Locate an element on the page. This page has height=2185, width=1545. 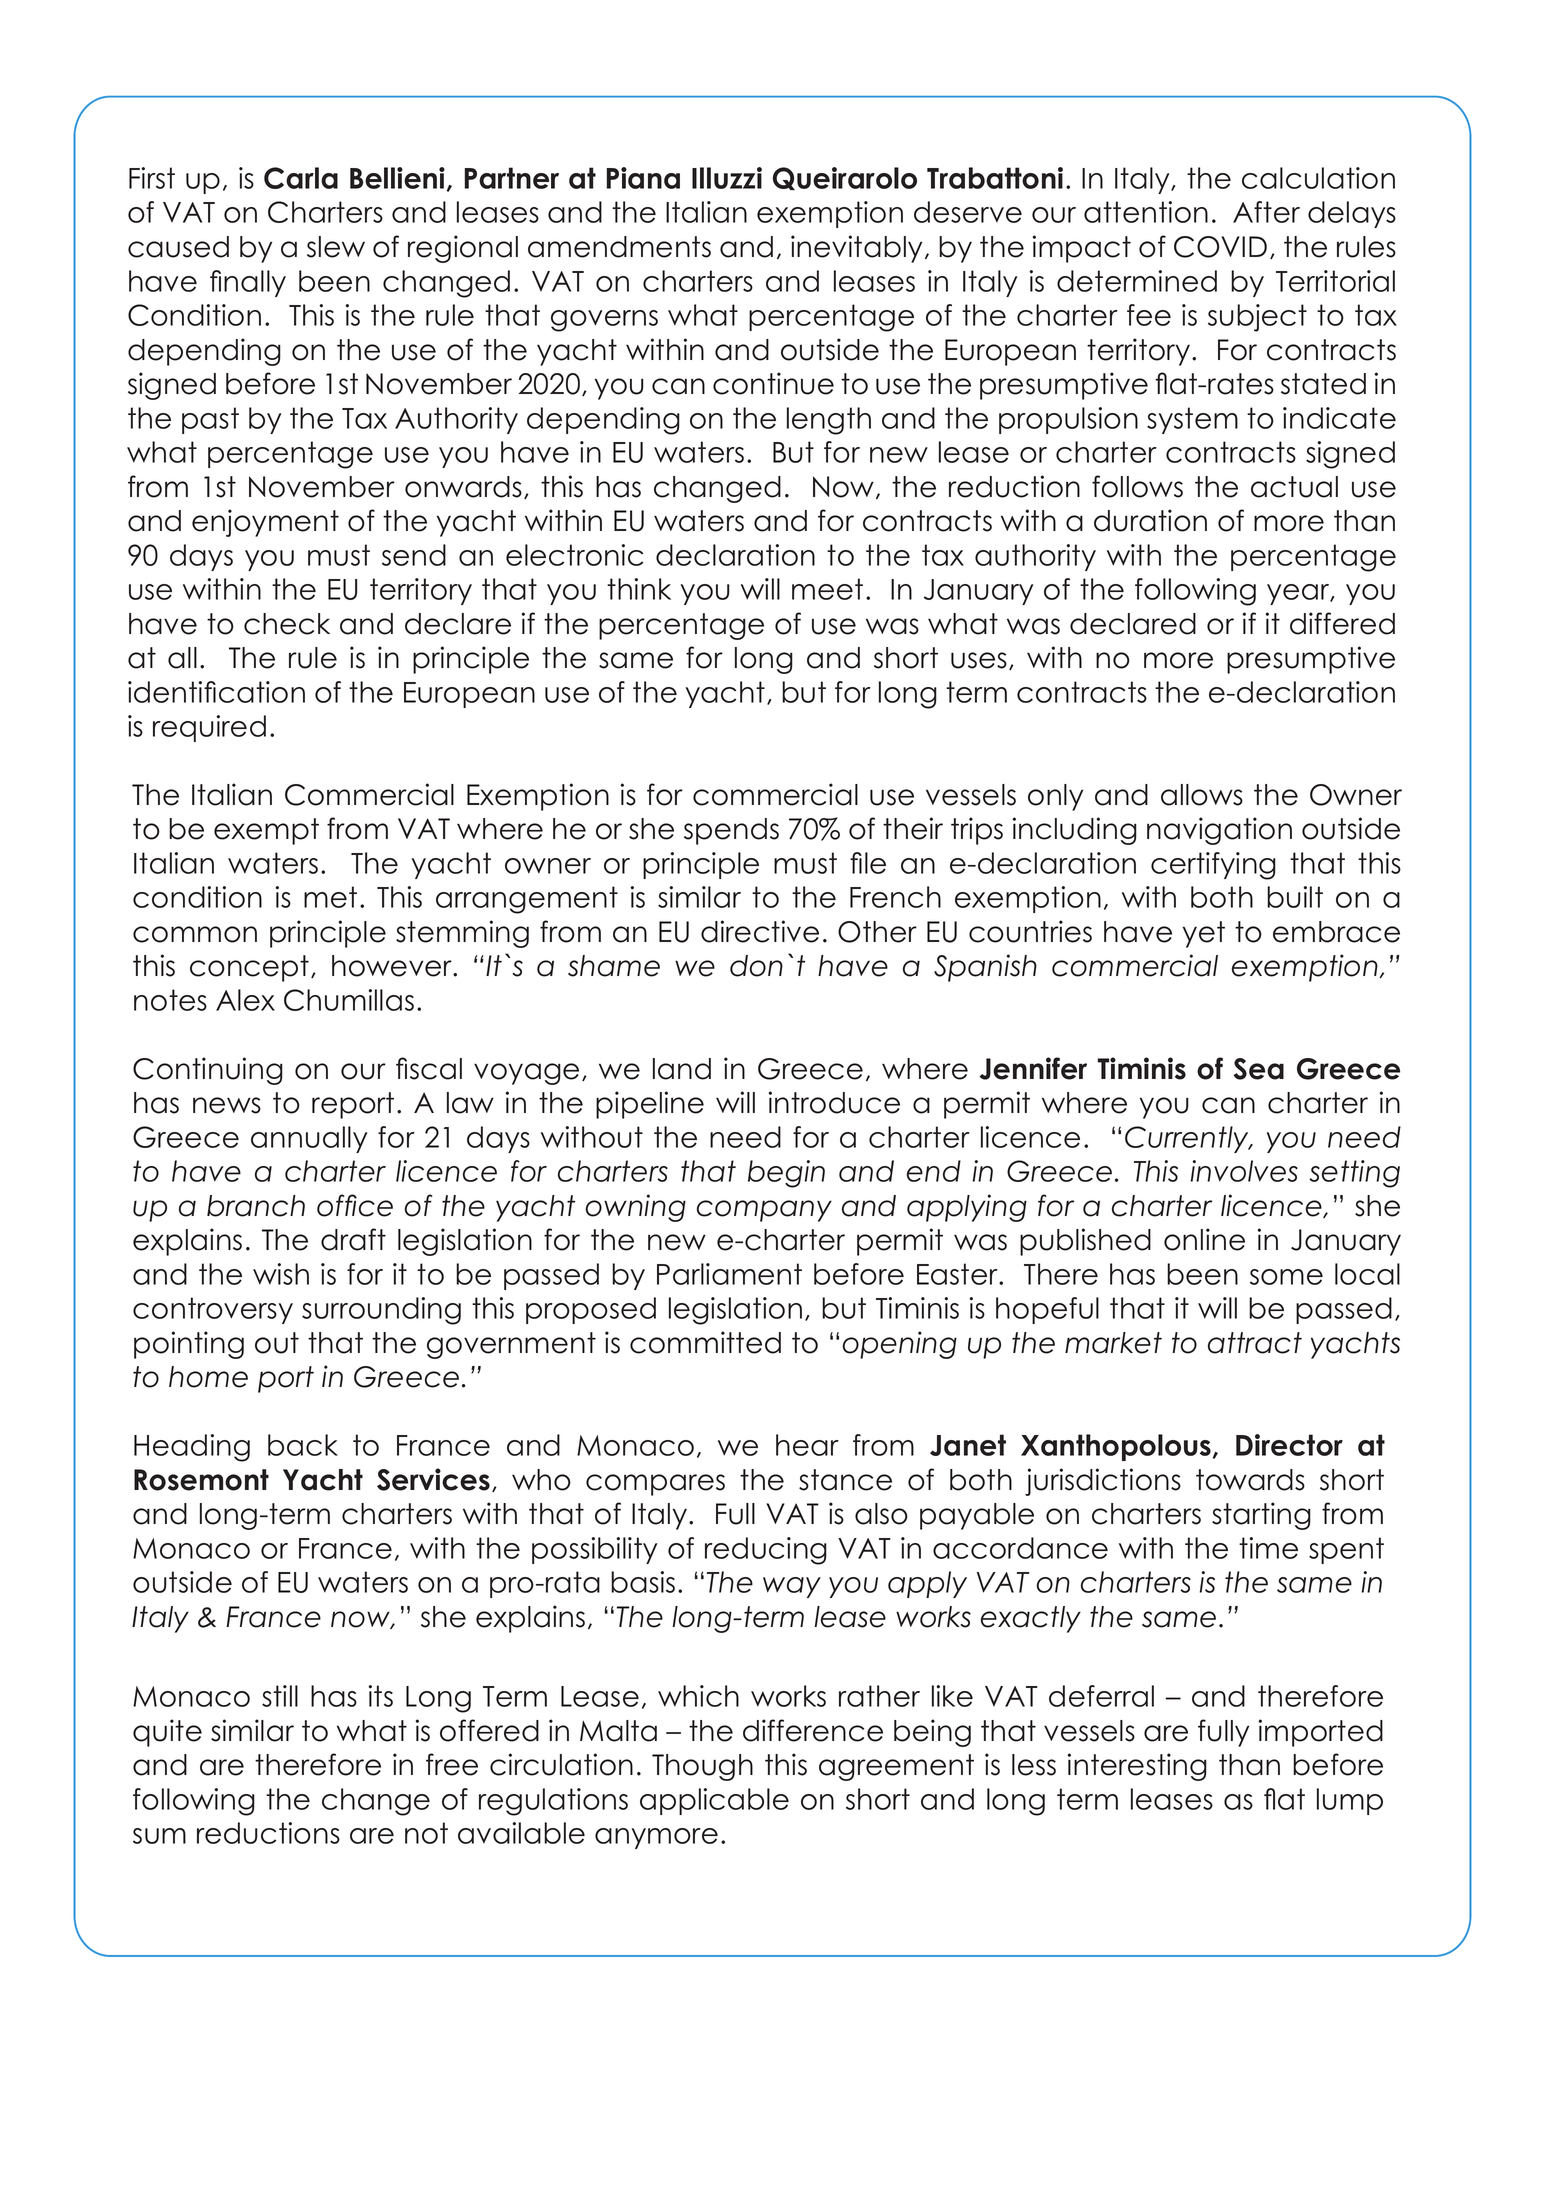
Alex is located at coordinates (245, 1000).
